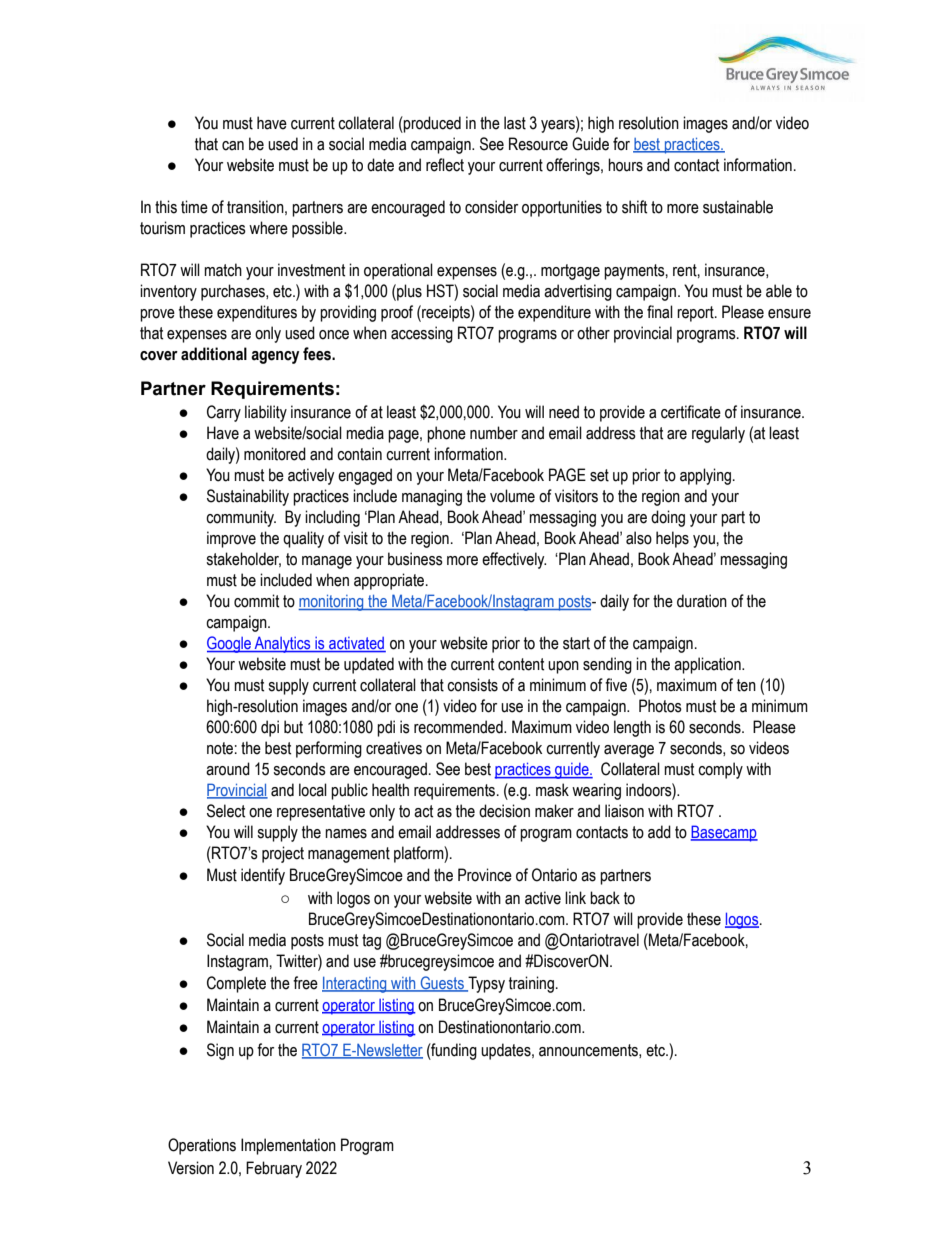  Describe the element at coordinates (485, 875) in the image. I see `Province` at that location.
